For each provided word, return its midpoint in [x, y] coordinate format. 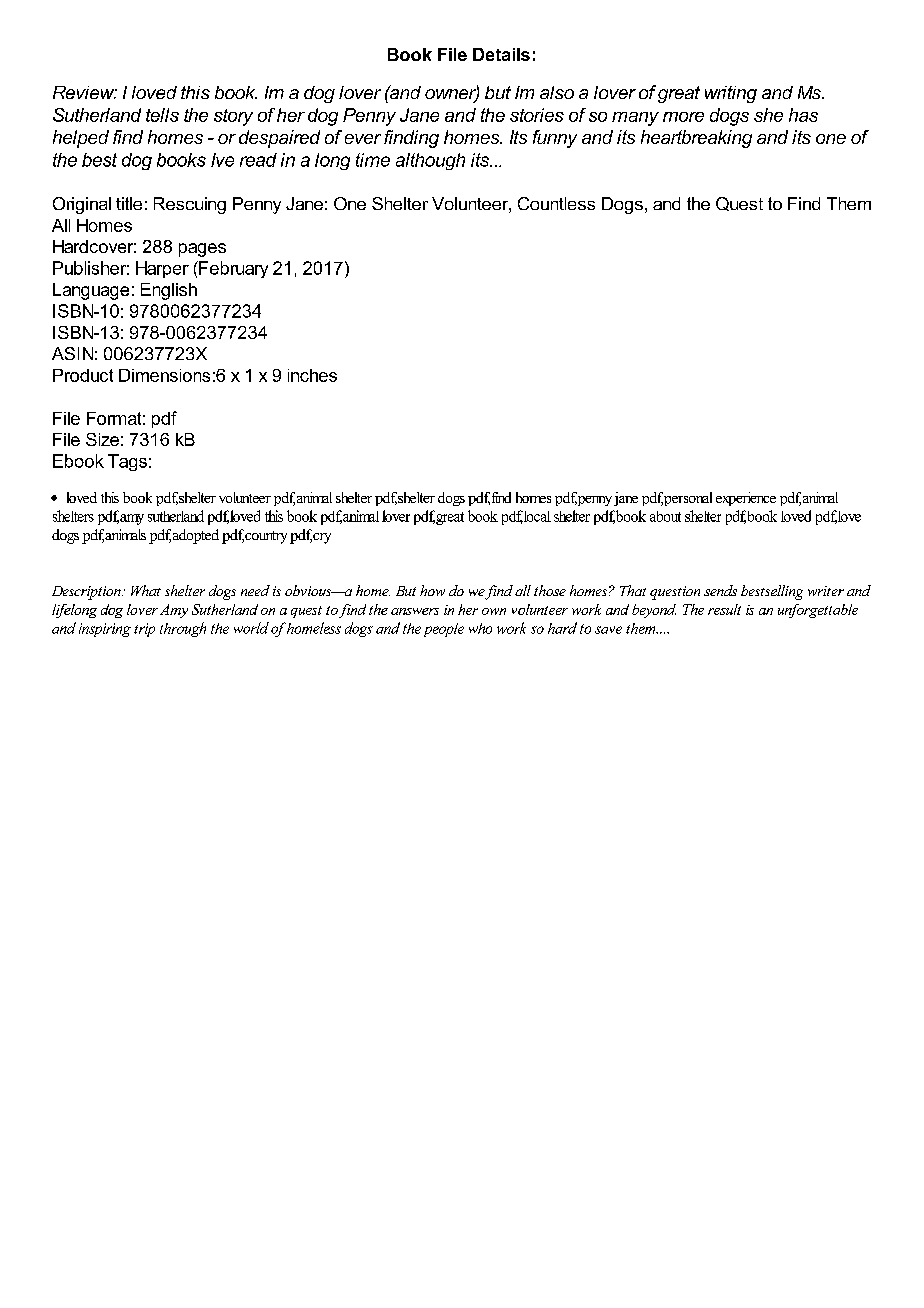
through [183, 629]
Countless [556, 203]
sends [720, 590]
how [432, 590]
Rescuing [190, 205]
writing [731, 94]
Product [83, 375]
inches [312, 375]
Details [501, 54]
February [232, 269]
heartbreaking [696, 139]
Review [85, 92]
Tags [127, 462]
